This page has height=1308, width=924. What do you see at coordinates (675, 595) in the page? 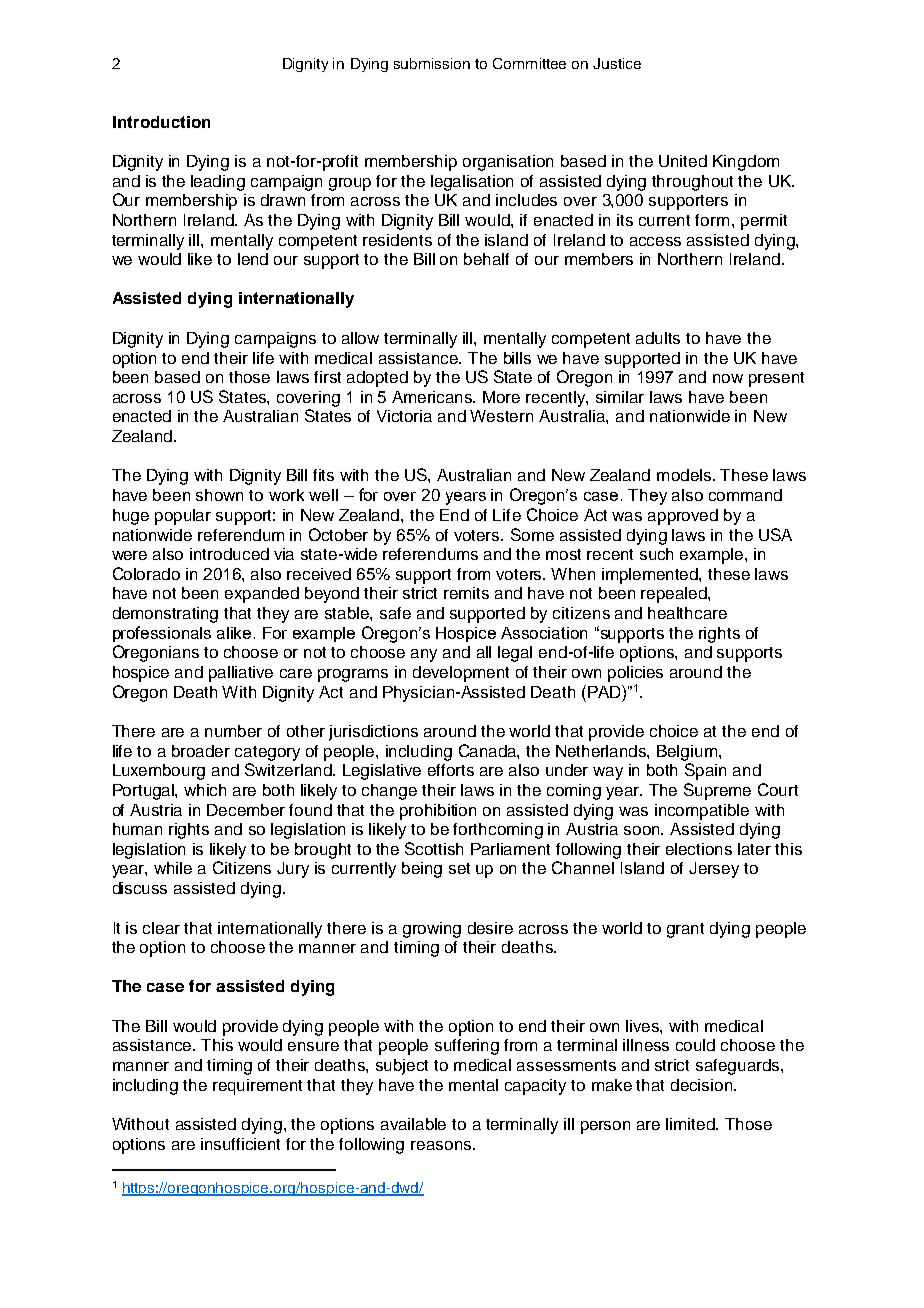
I see `repealed` at bounding box center [675, 595].
